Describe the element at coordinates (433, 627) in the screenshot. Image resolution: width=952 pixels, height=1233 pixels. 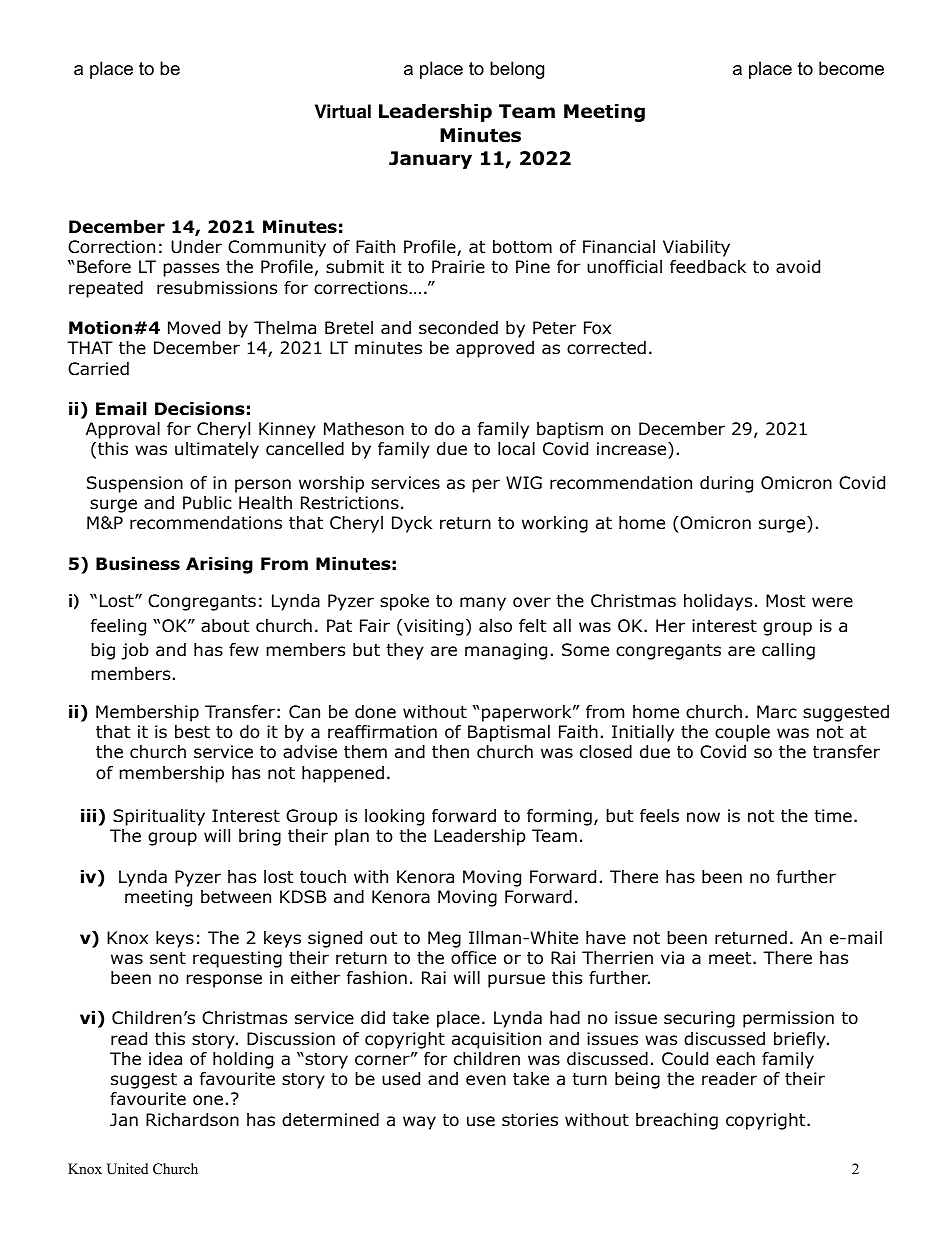
I see `visiting` at that location.
